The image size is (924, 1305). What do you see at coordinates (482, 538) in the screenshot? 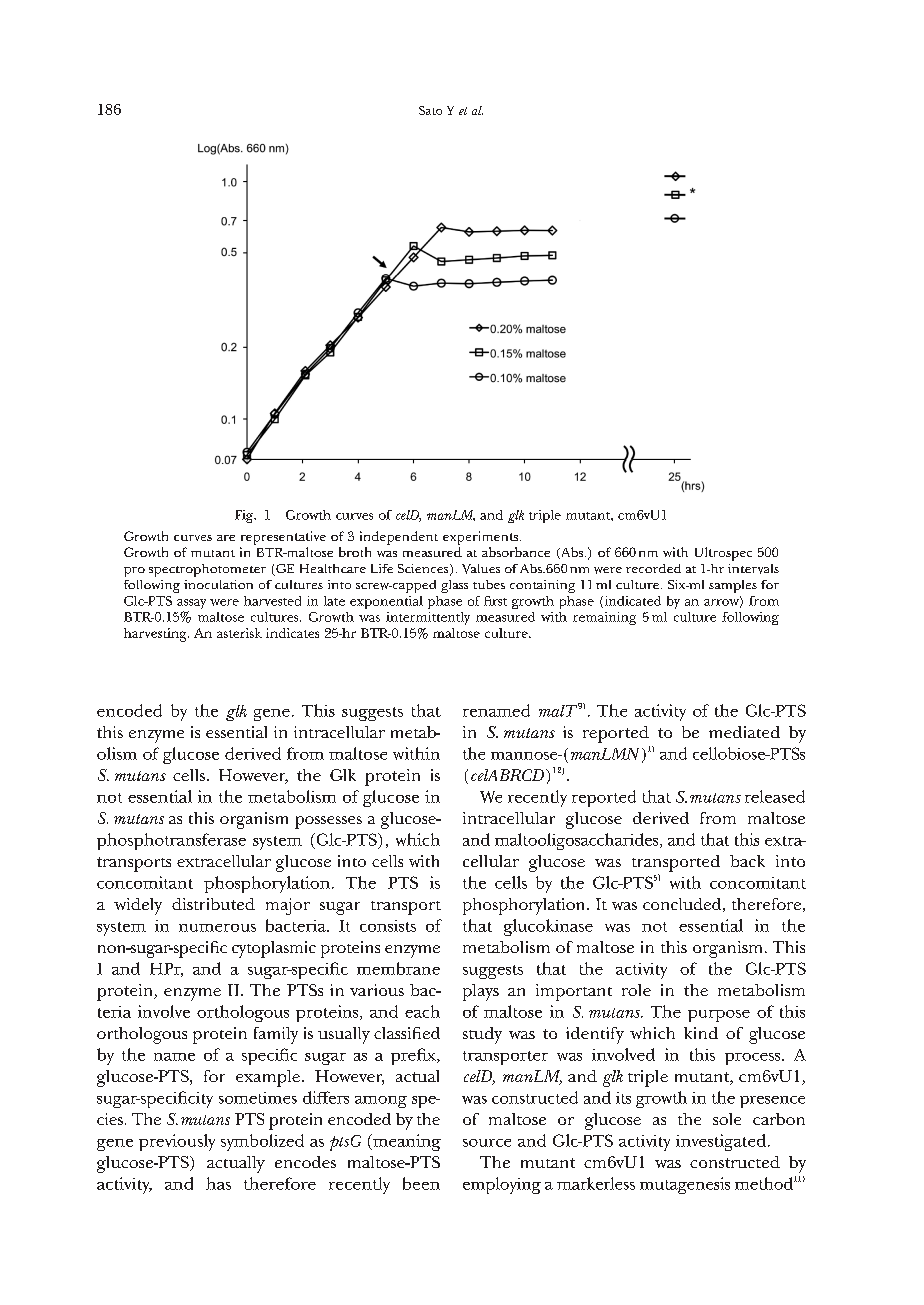
I see `experiments` at bounding box center [482, 538].
